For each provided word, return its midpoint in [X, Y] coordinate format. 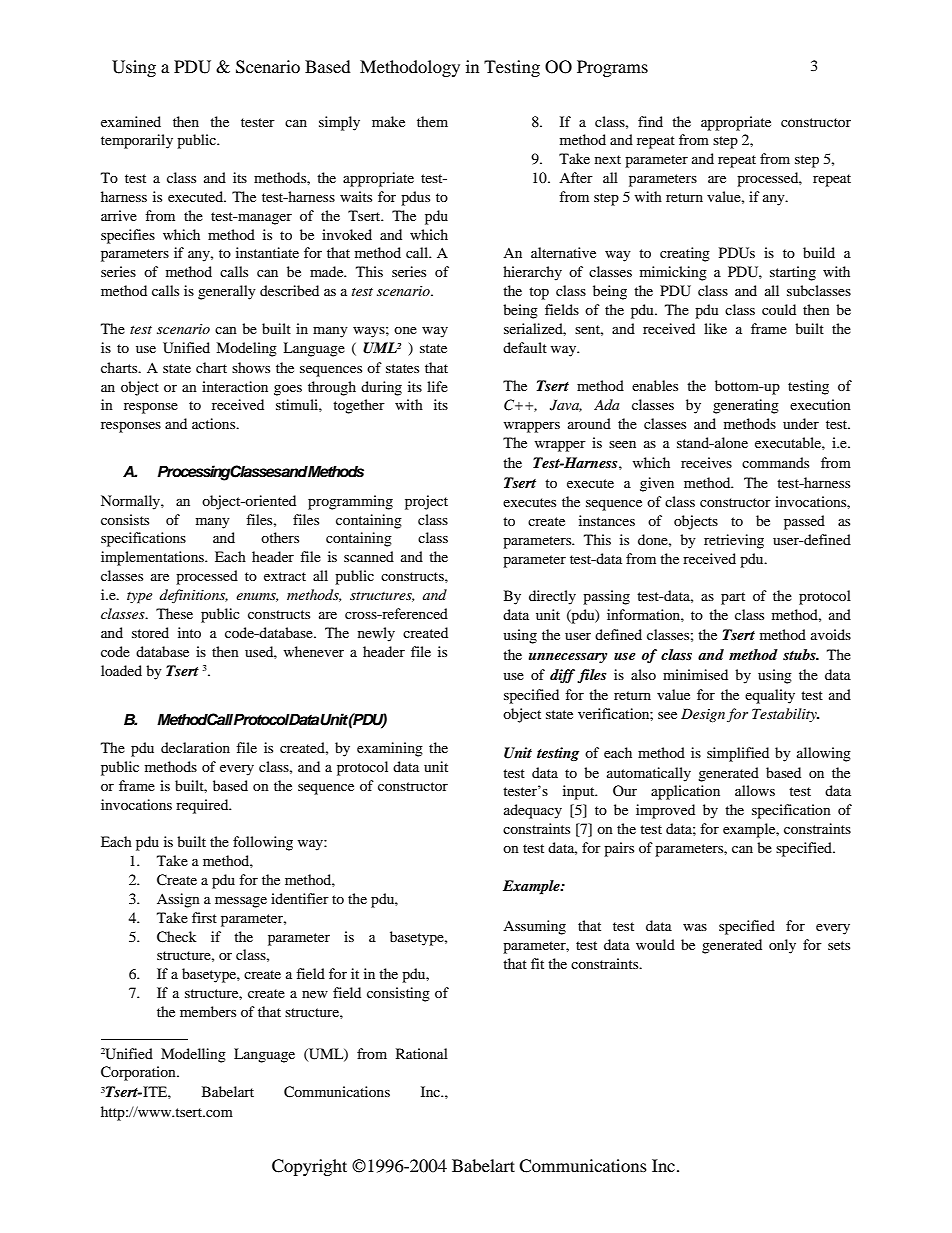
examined [131, 121]
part [733, 598]
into [189, 632]
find [650, 121]
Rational [422, 1053]
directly [552, 597]
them [432, 121]
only [782, 946]
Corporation [139, 1073]
